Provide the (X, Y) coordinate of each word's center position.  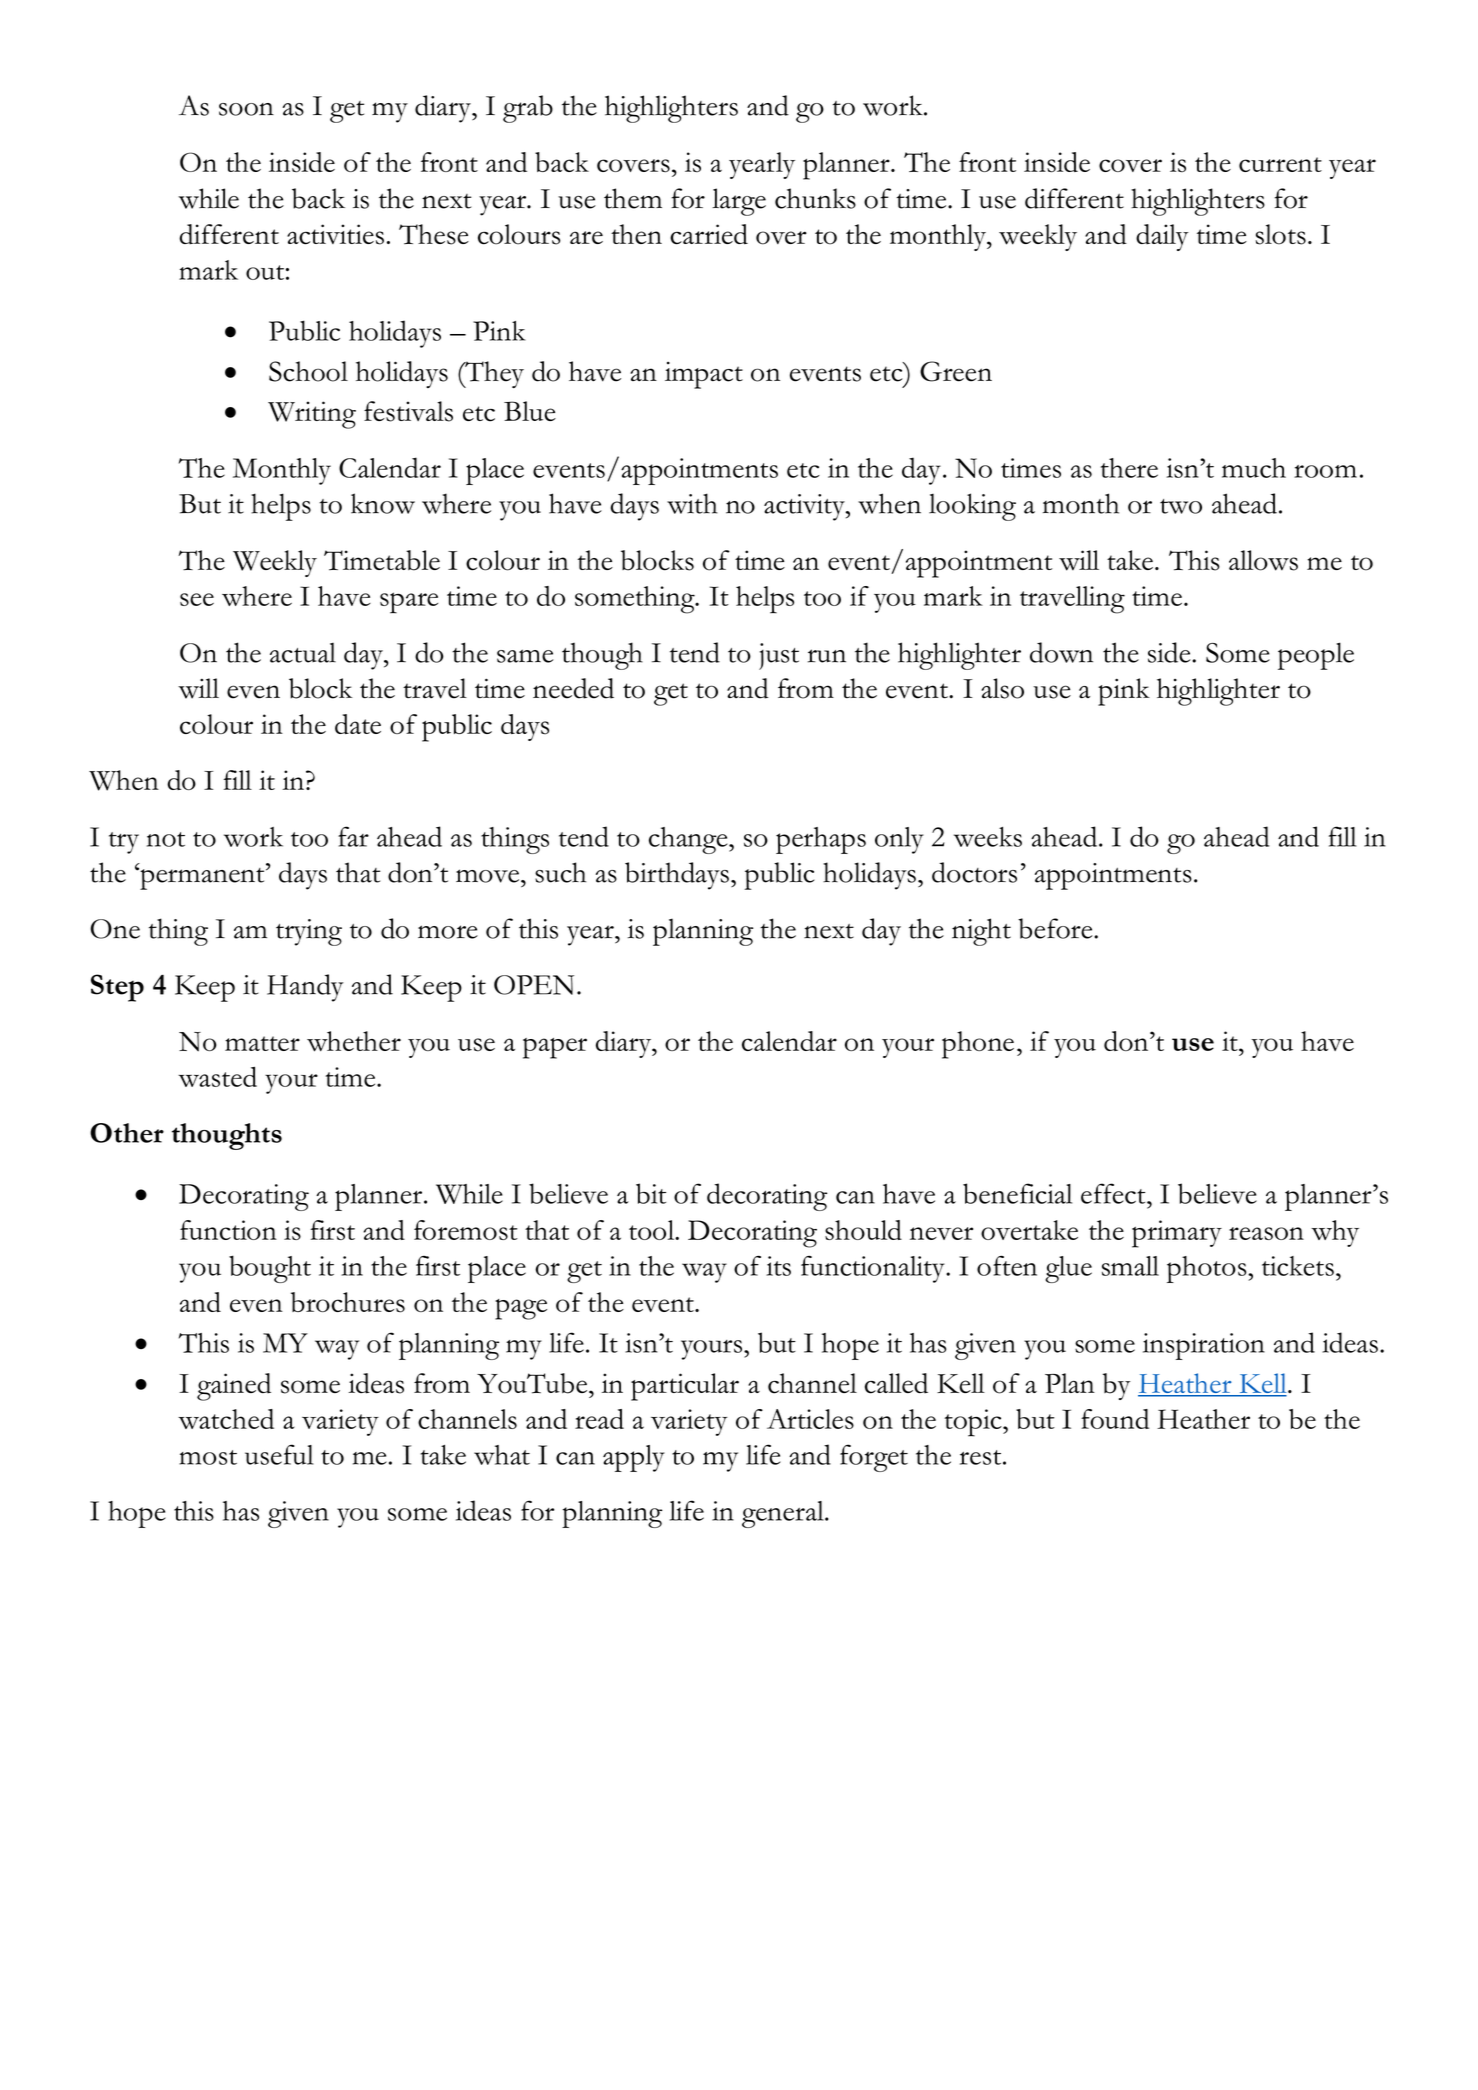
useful (279, 1454)
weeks (988, 837)
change (689, 840)
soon (246, 109)
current (1280, 164)
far (353, 836)
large (739, 202)
